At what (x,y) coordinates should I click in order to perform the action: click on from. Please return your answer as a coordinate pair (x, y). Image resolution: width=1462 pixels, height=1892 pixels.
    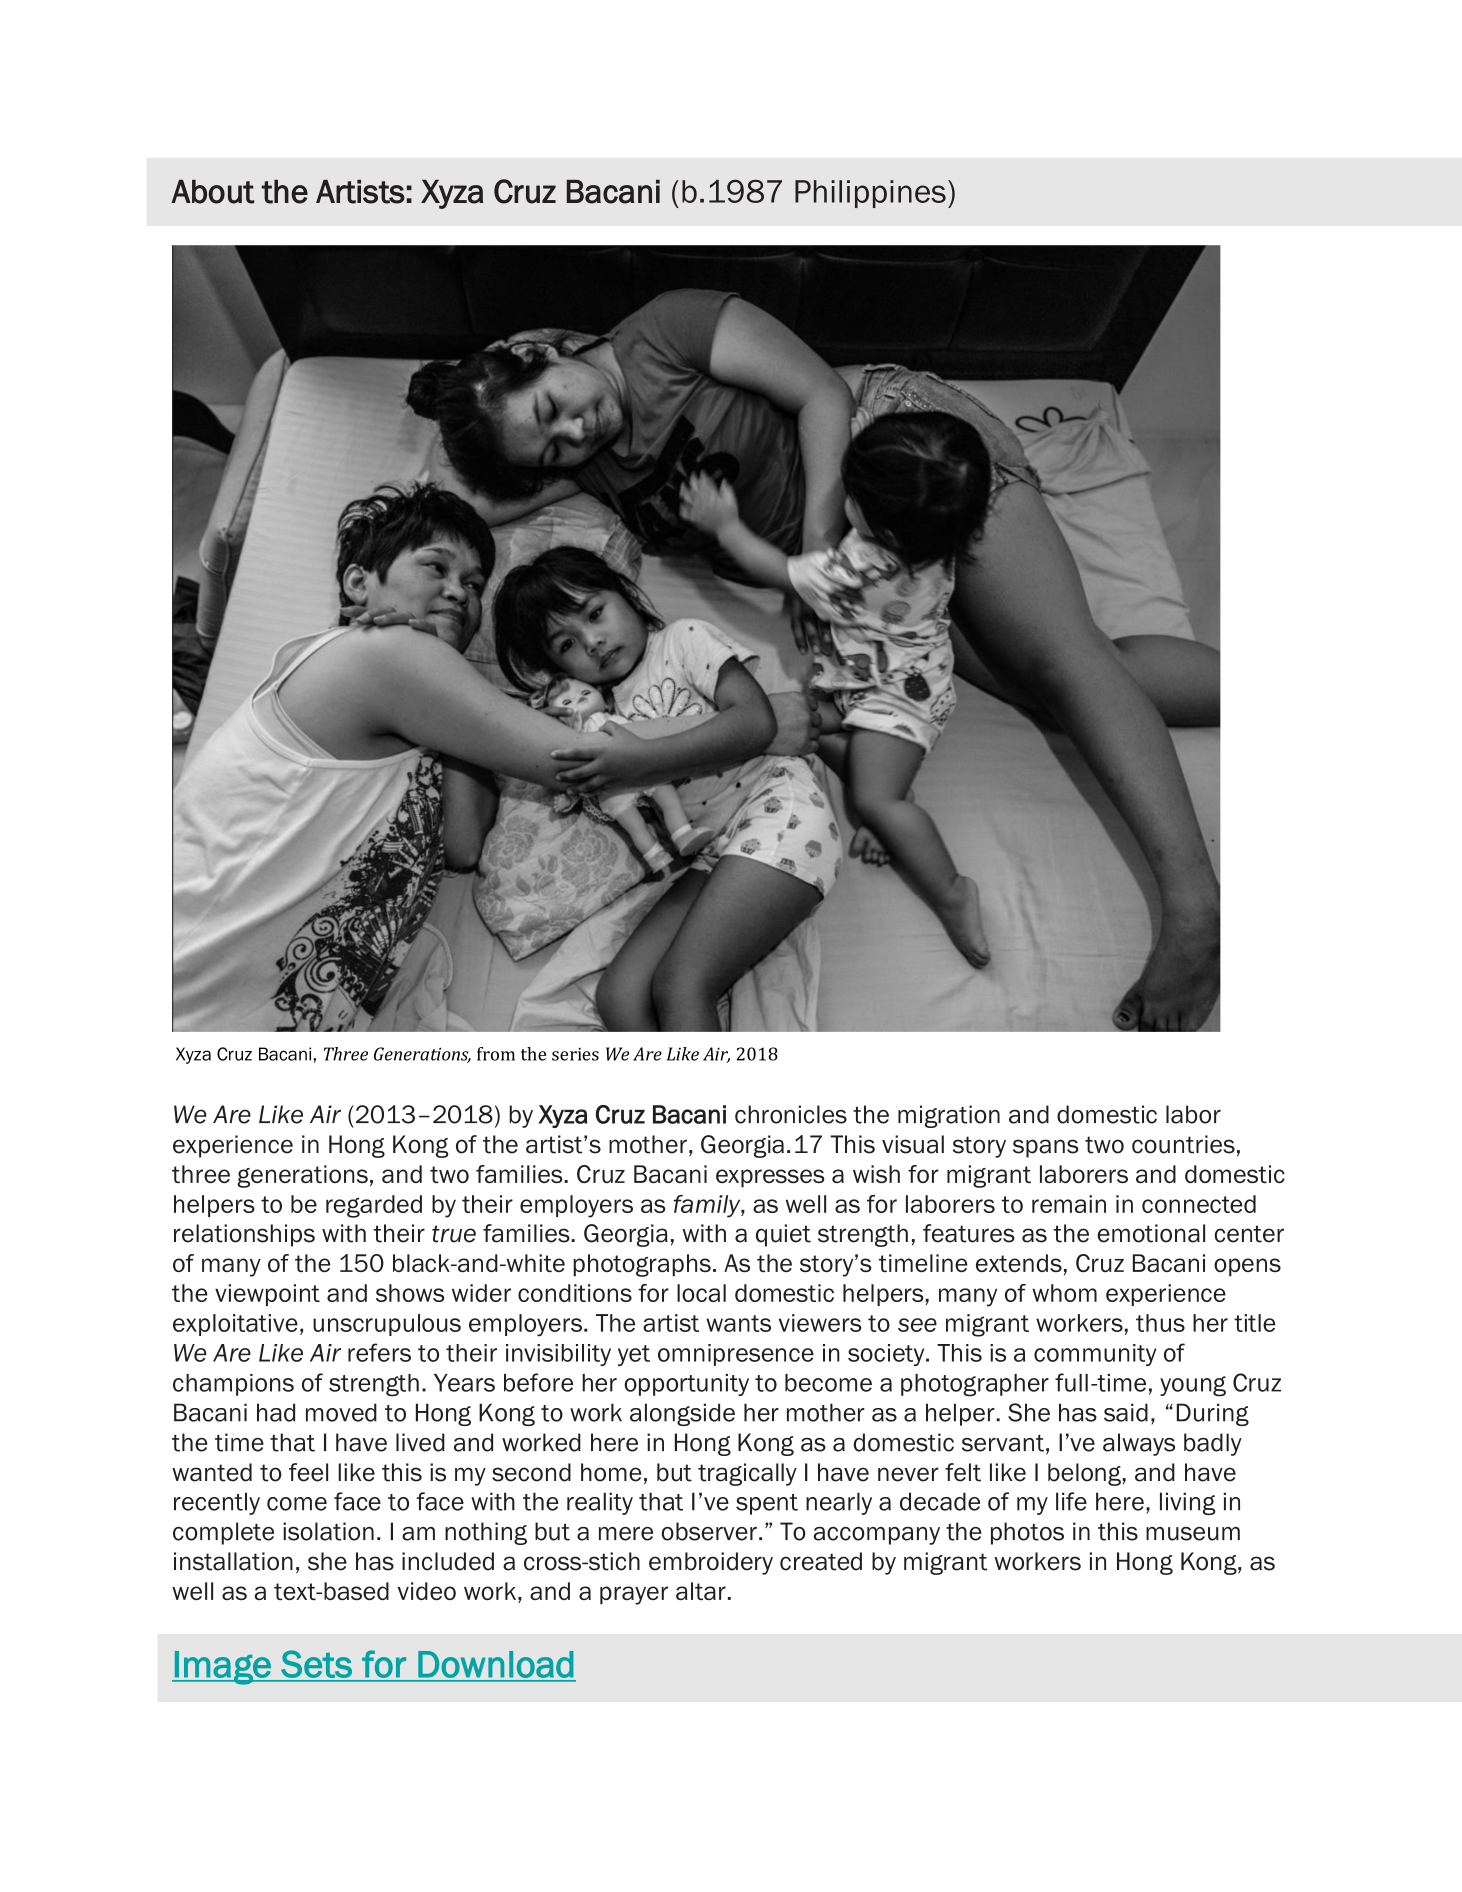
    Looking at the image, I should click on (496, 1054).
